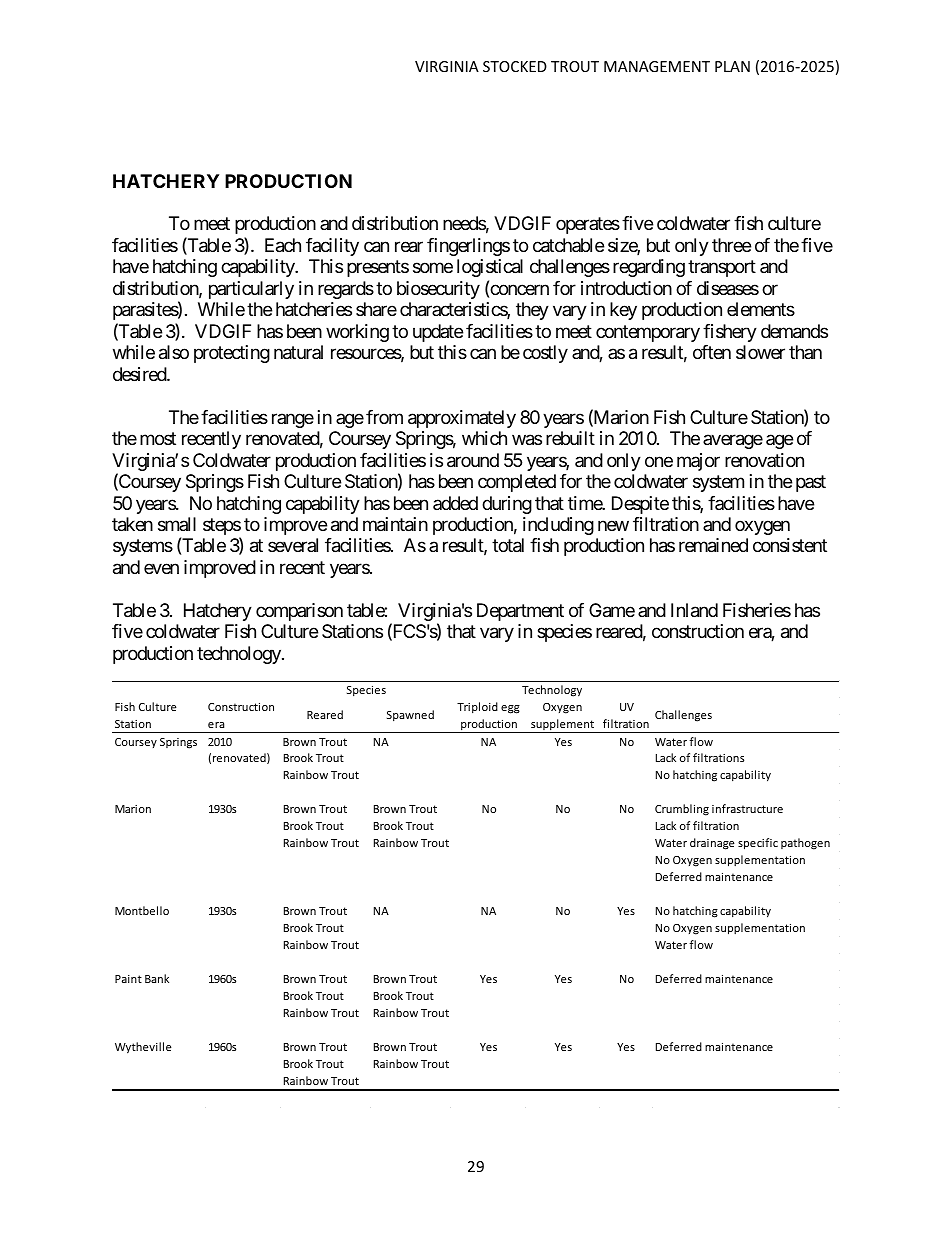 This page has height=1233, width=952. Describe the element at coordinates (455, 503) in the page. I see `added` at that location.
